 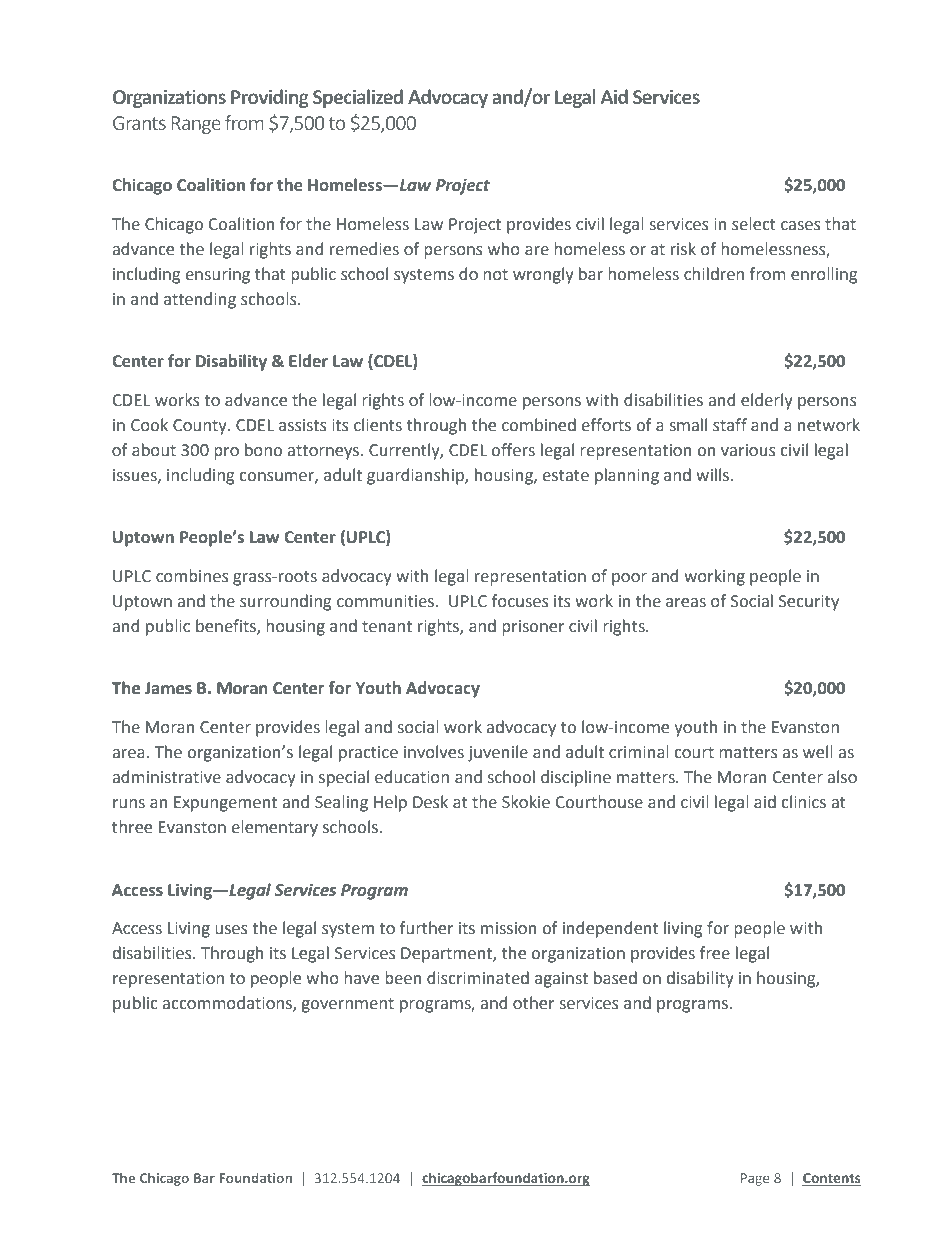 I want to click on accommodations, so click(x=228, y=1004).
